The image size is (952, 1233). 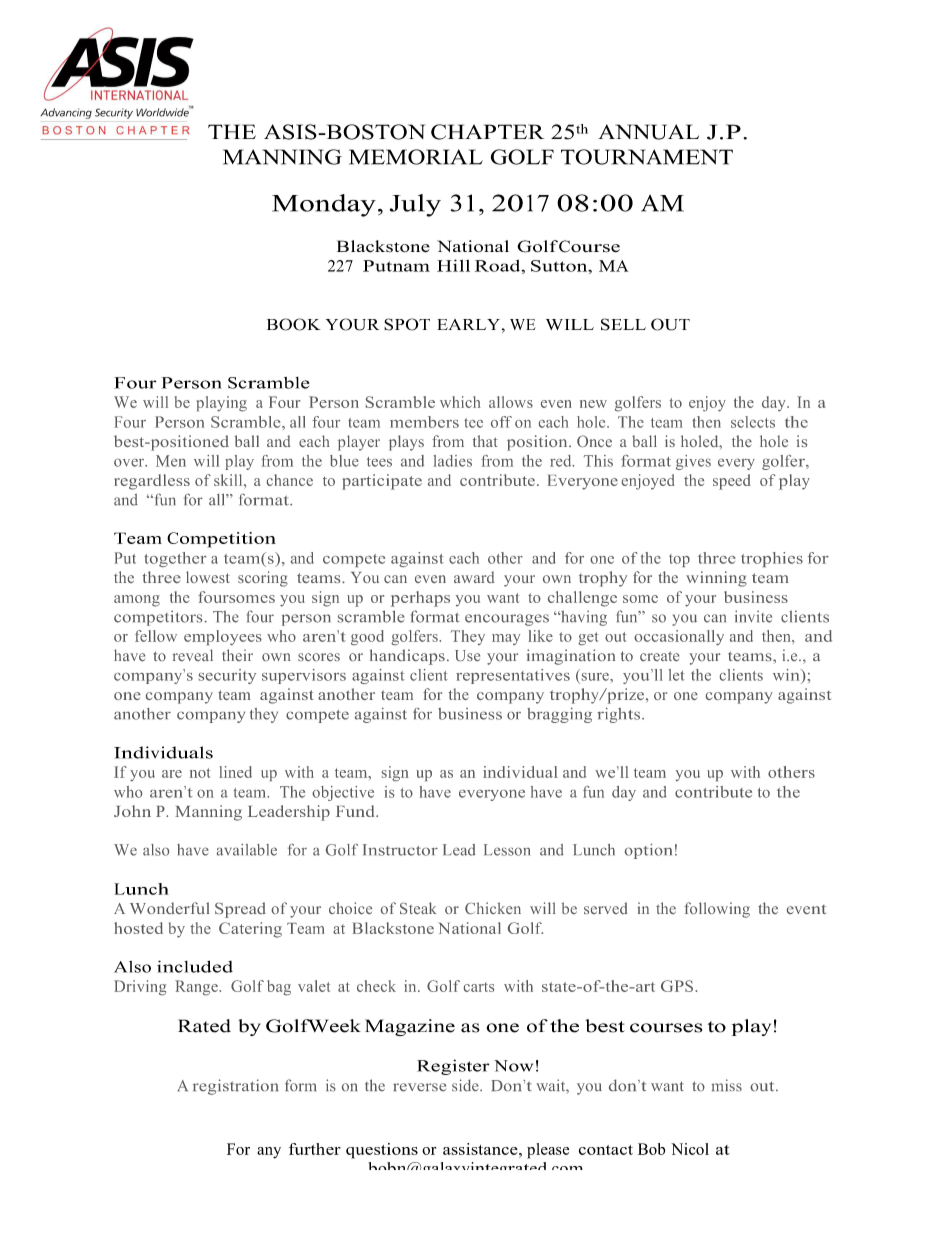 What do you see at coordinates (487, 132) in the screenshot?
I see `CHAPTER` at bounding box center [487, 132].
